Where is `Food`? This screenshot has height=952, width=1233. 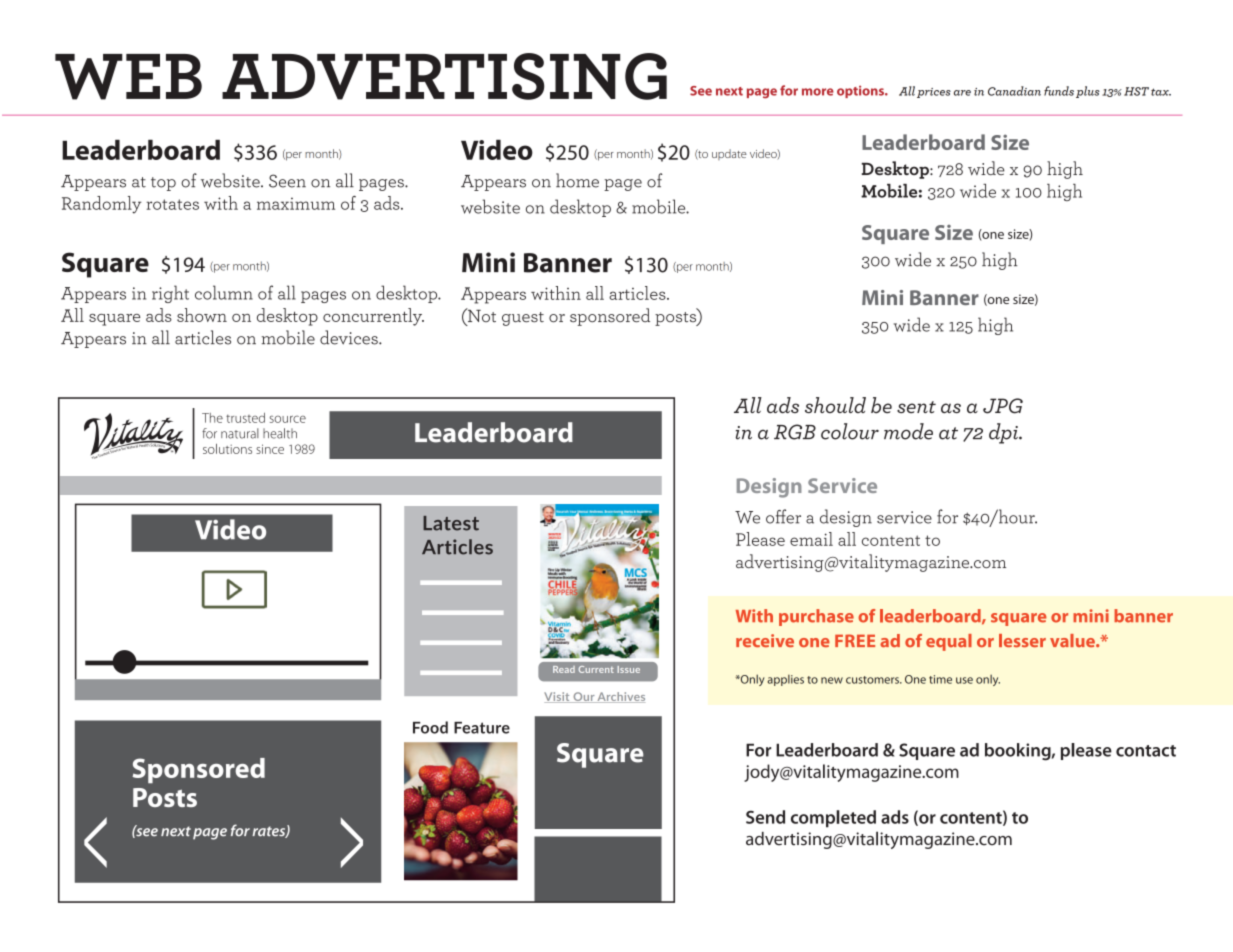 Food is located at coordinates (430, 727).
